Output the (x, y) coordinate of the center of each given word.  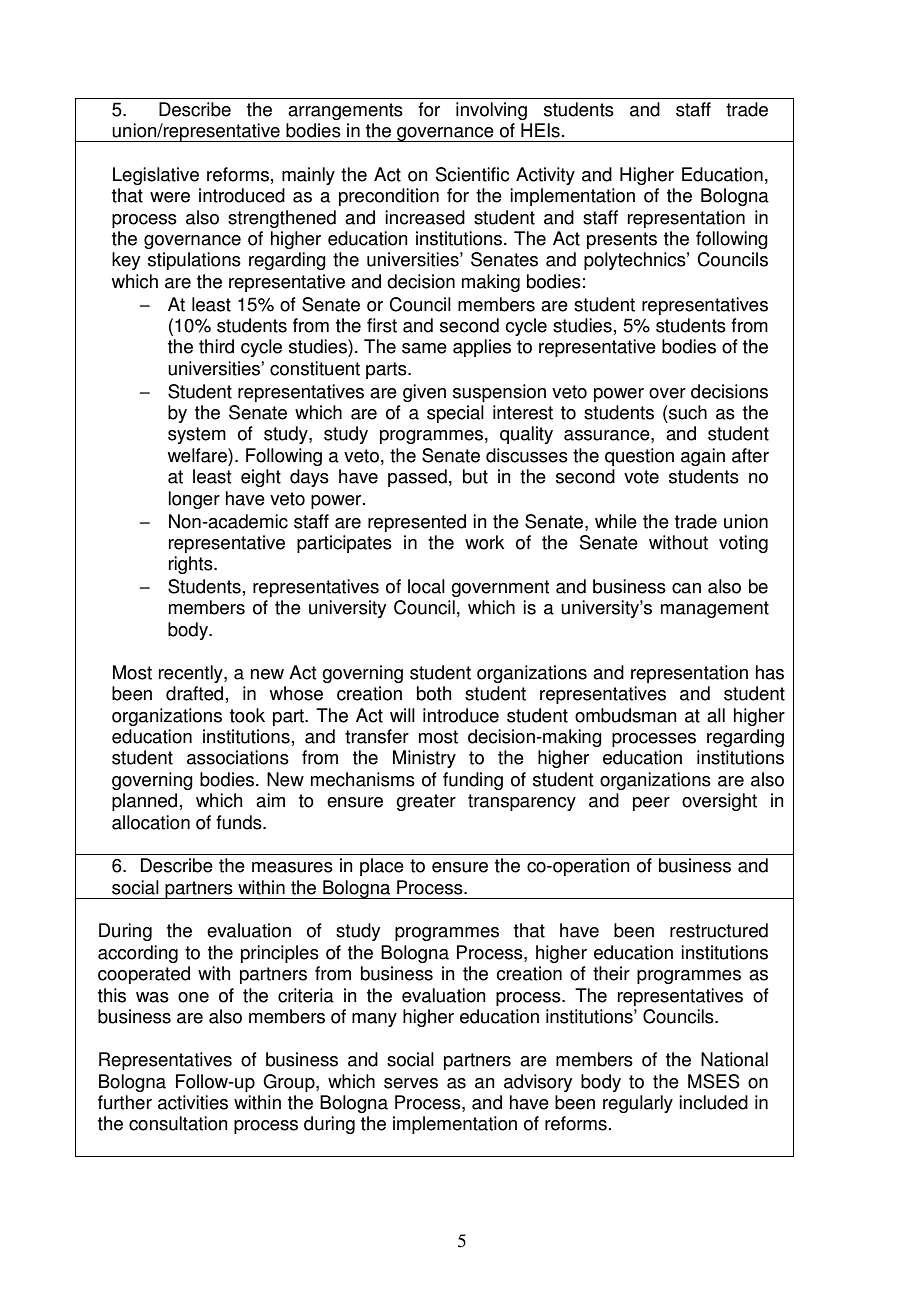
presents (622, 240)
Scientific (473, 174)
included (713, 1102)
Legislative (156, 176)
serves (411, 1083)
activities (193, 1102)
